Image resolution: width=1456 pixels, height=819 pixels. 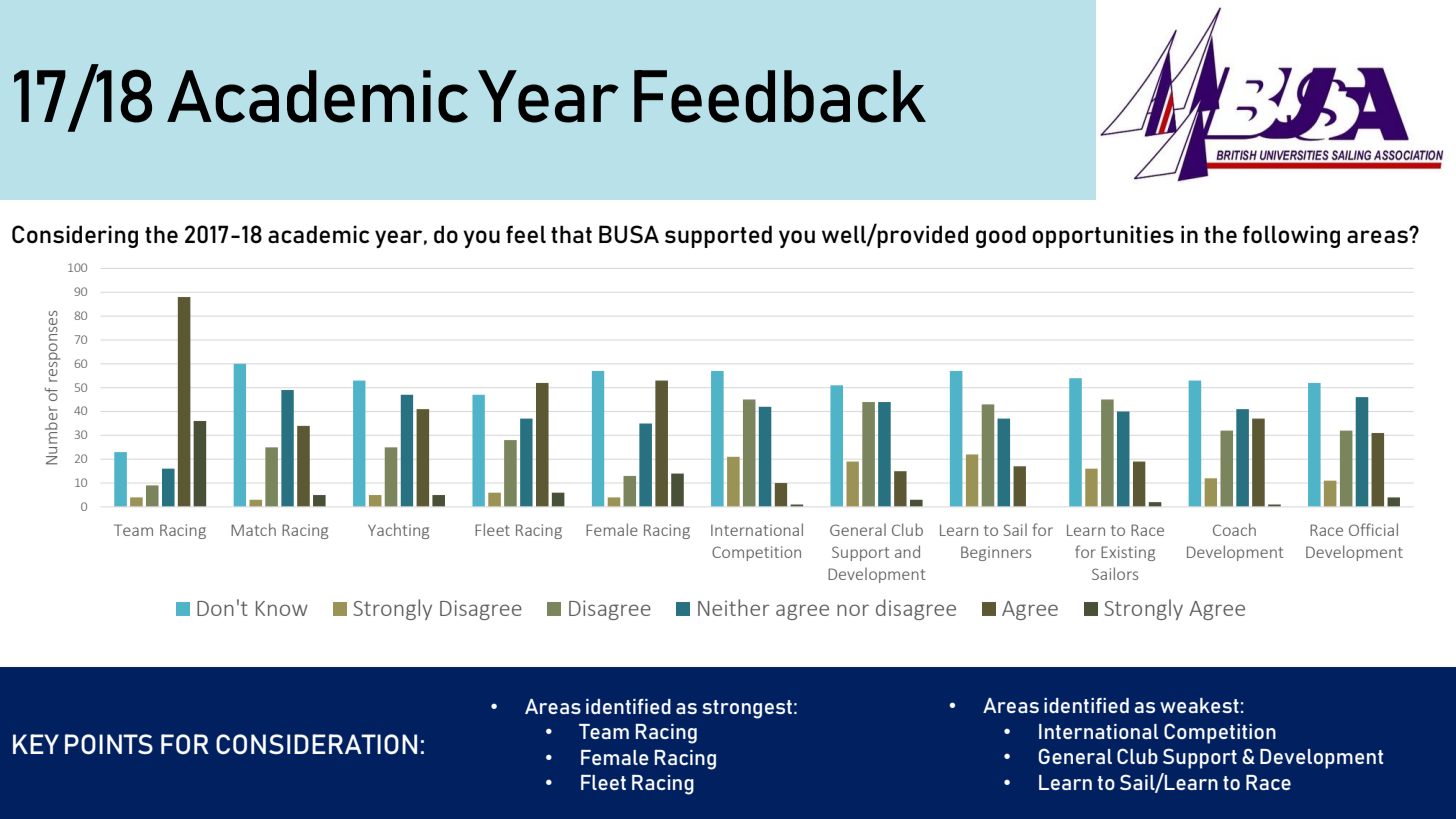 What do you see at coordinates (907, 551) in the page?
I see `and` at bounding box center [907, 551].
